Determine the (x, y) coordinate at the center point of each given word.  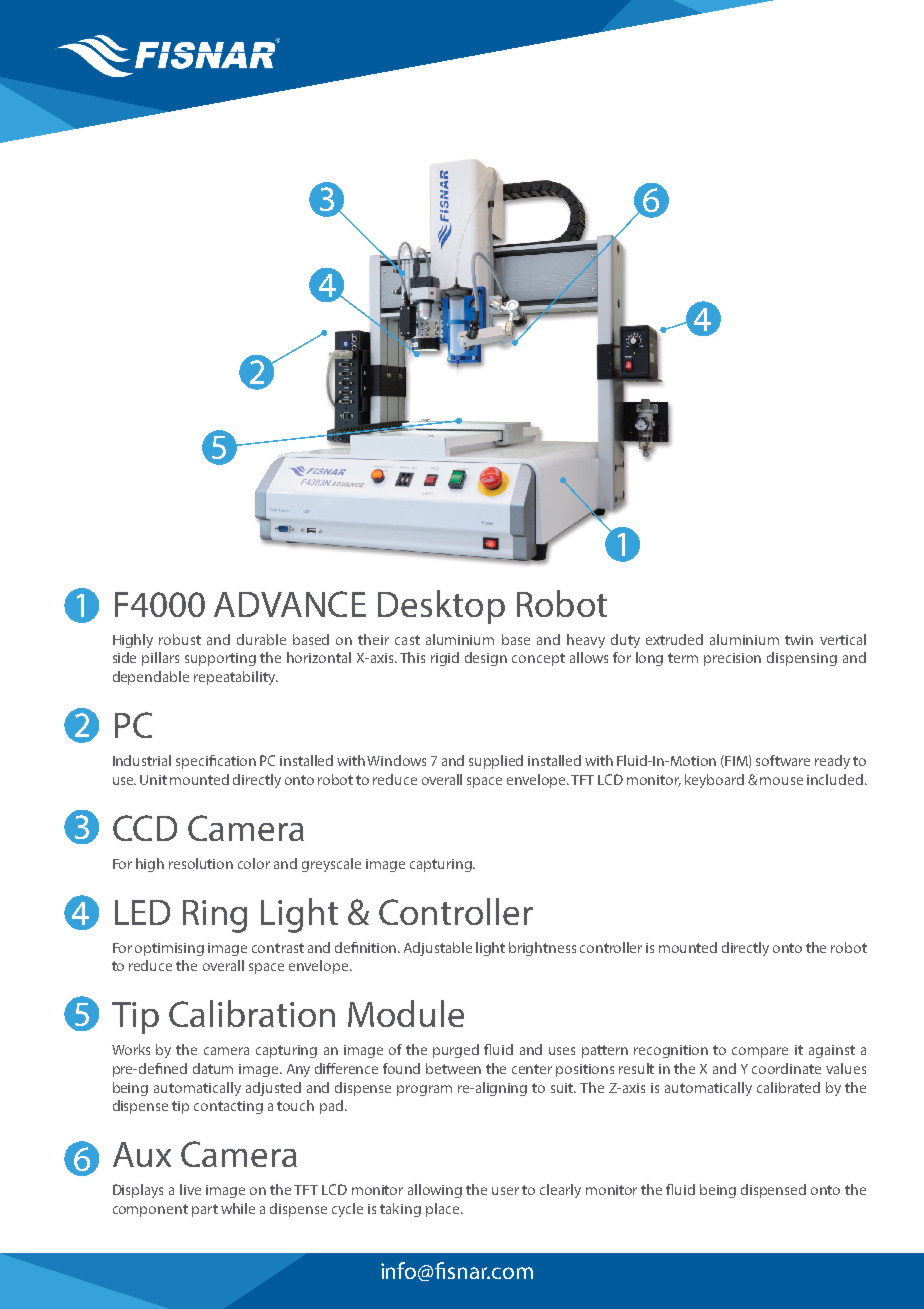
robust (180, 639)
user (505, 1191)
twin (799, 640)
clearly (560, 1191)
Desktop (441, 607)
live (190, 1189)
